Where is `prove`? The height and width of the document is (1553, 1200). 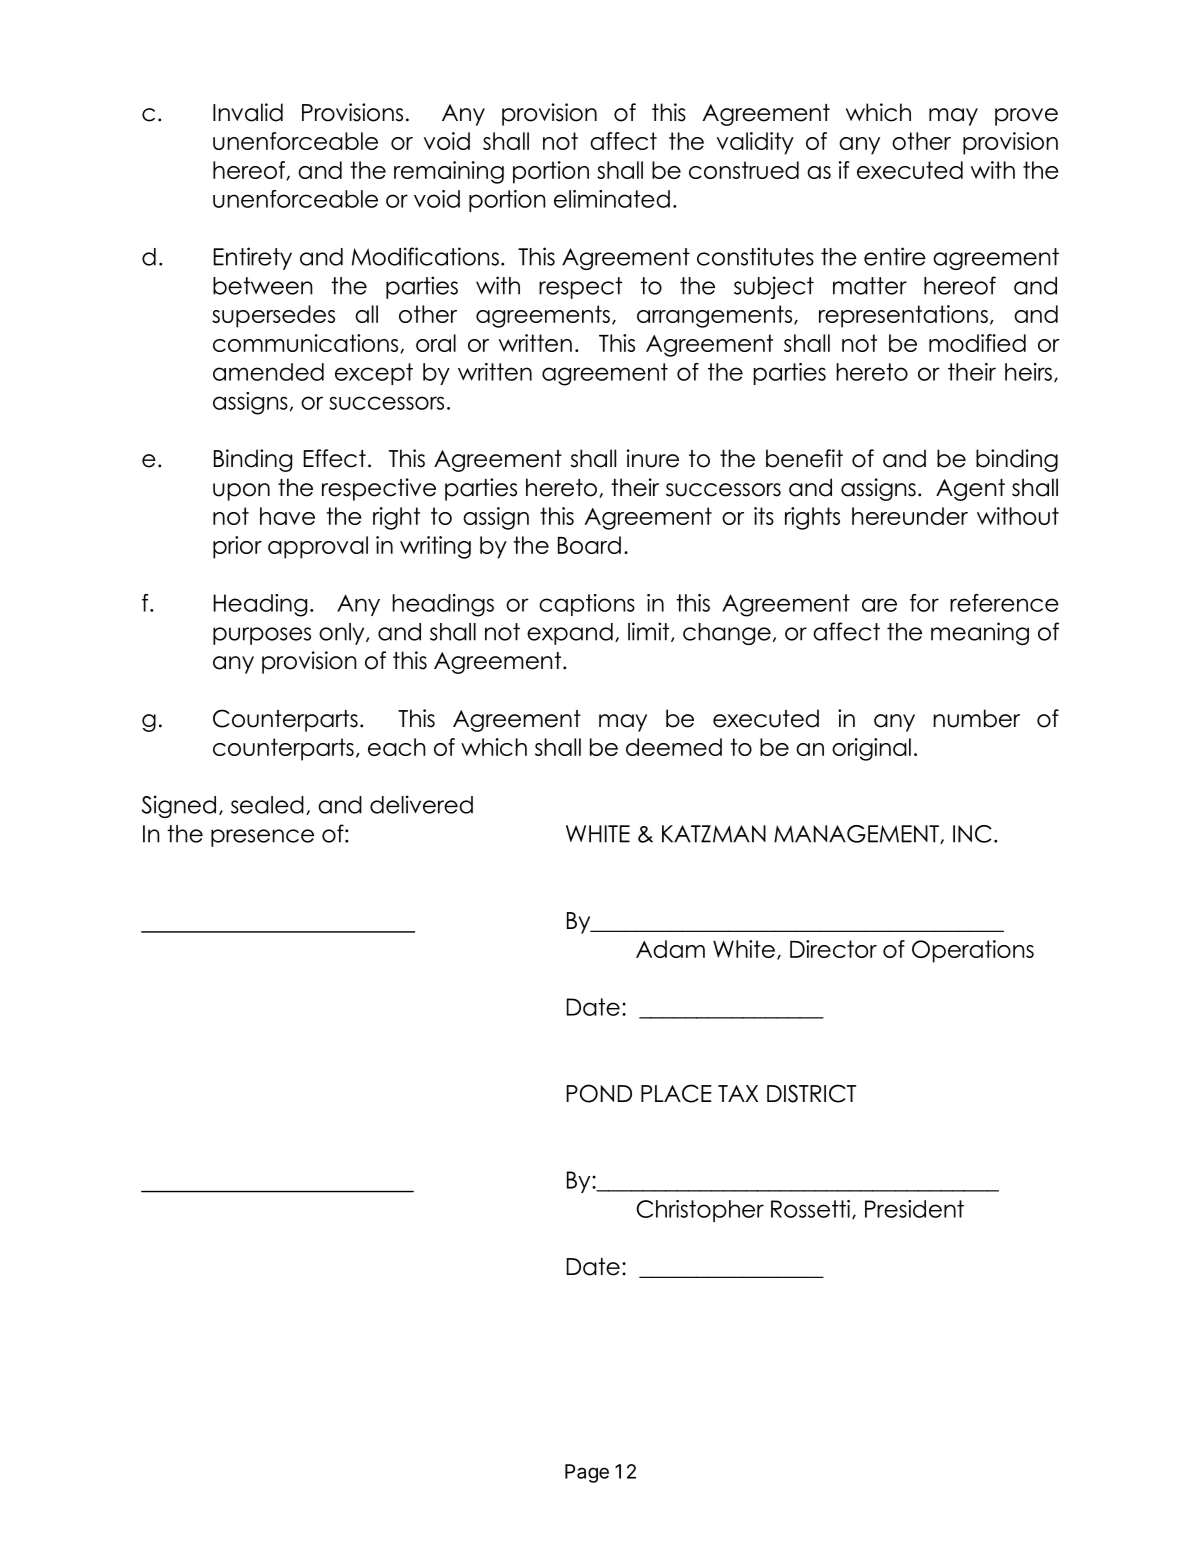 prove is located at coordinates (1026, 117).
